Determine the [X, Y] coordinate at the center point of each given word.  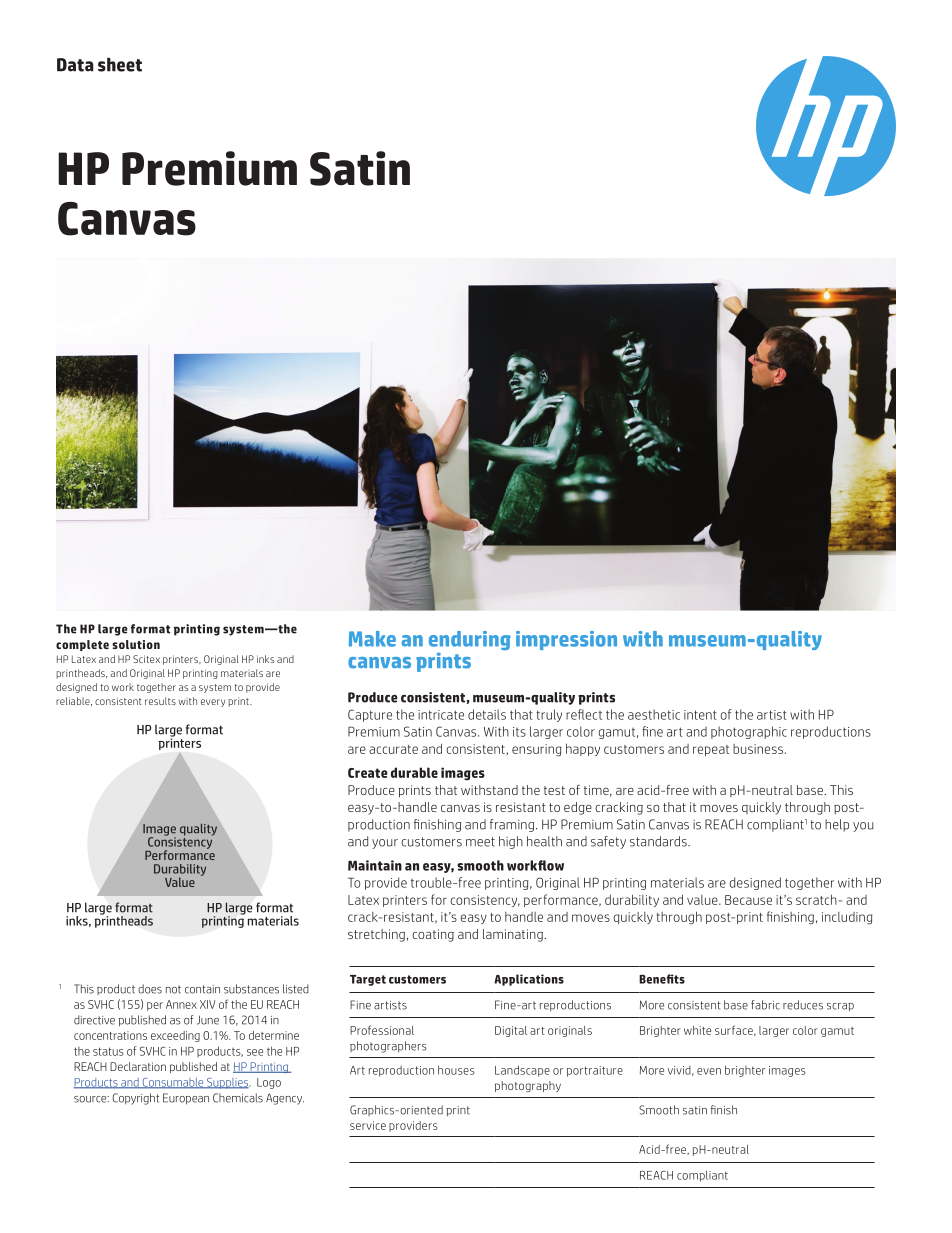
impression [566, 640]
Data [75, 65]
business [758, 749]
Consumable [173, 1083]
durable [414, 772]
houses [456, 1070]
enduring [470, 642]
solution [136, 644]
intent [700, 715]
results [160, 701]
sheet [120, 65]
